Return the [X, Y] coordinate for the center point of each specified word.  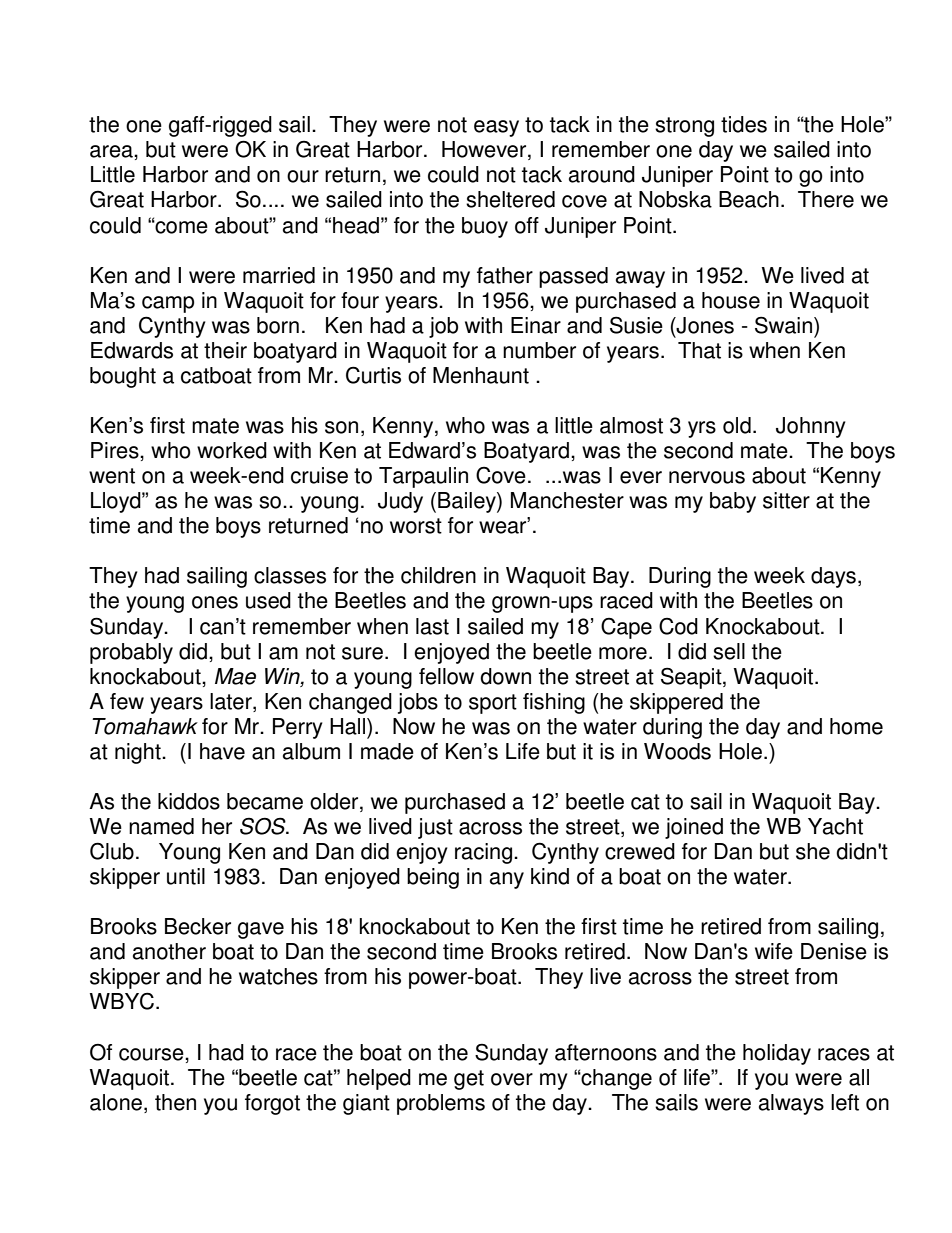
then [175, 1102]
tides [744, 124]
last [432, 626]
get [469, 1080]
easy [496, 128]
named [161, 826]
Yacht [835, 826]
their [225, 350]
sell [729, 651]
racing [485, 853]
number [539, 350]
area [112, 151]
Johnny [811, 427]
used [268, 600]
